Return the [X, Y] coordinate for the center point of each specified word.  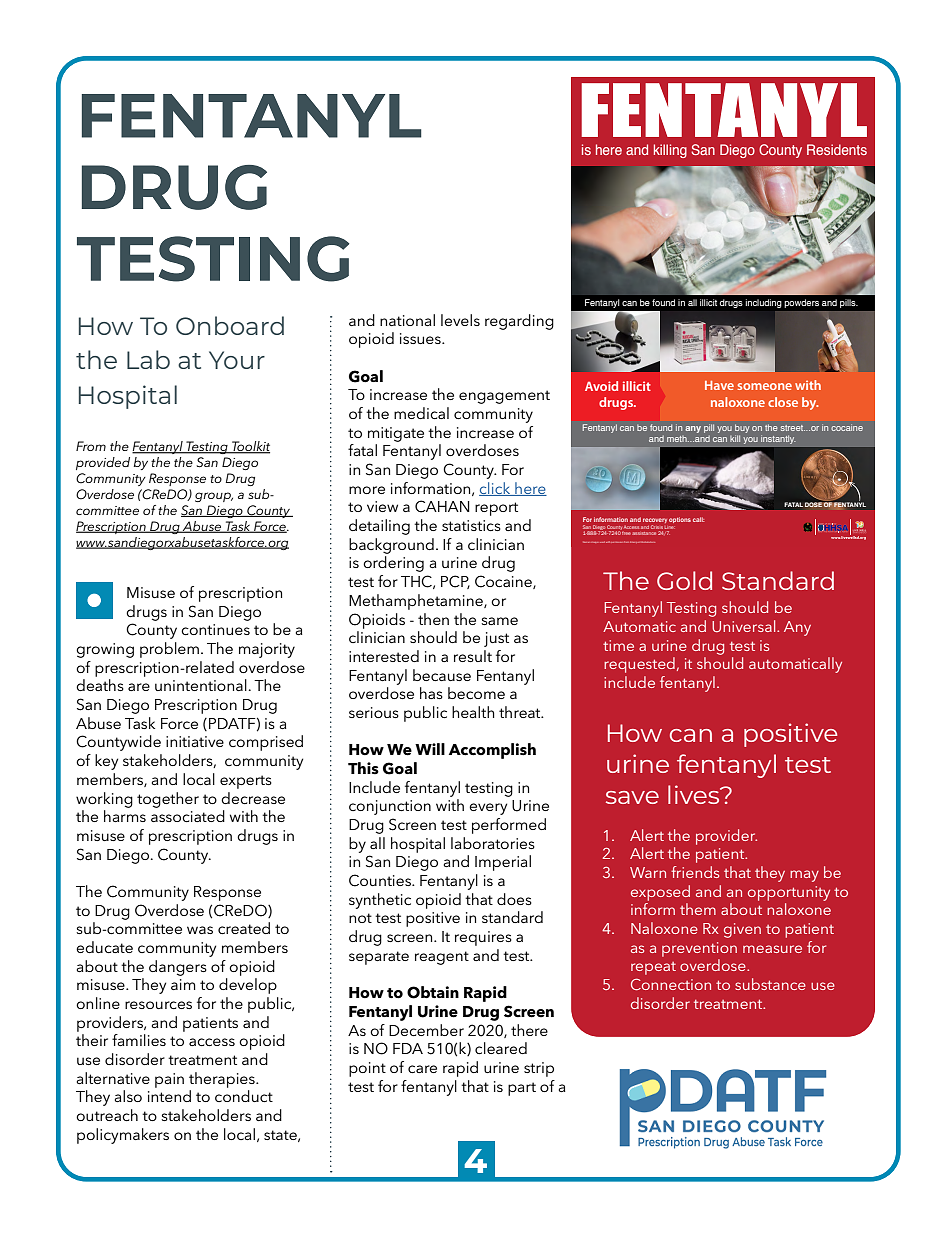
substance [770, 984]
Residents [837, 149]
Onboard [230, 325]
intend [169, 1096]
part [522, 1089]
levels [460, 320]
